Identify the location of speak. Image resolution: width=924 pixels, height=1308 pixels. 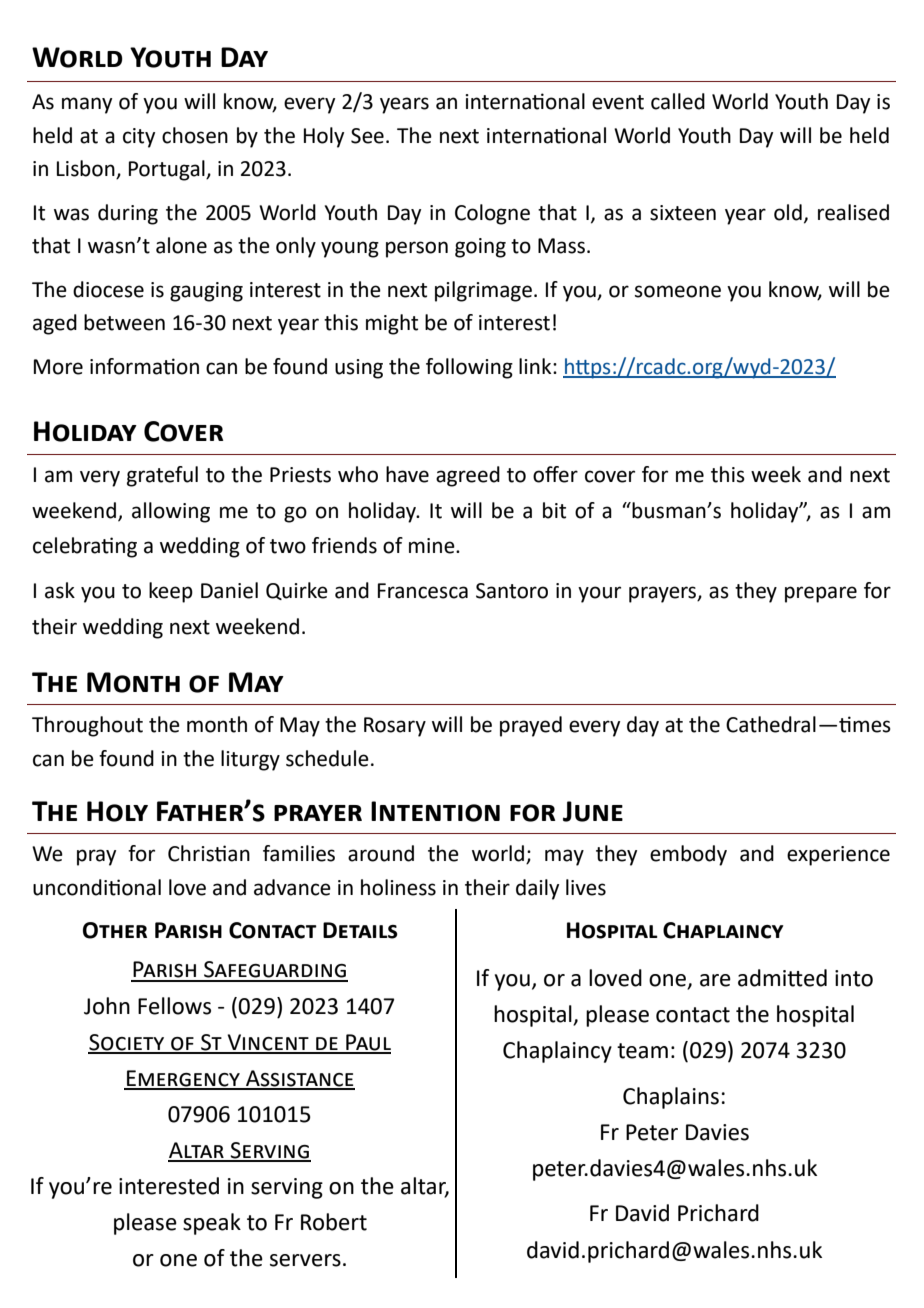
(212, 1224).
